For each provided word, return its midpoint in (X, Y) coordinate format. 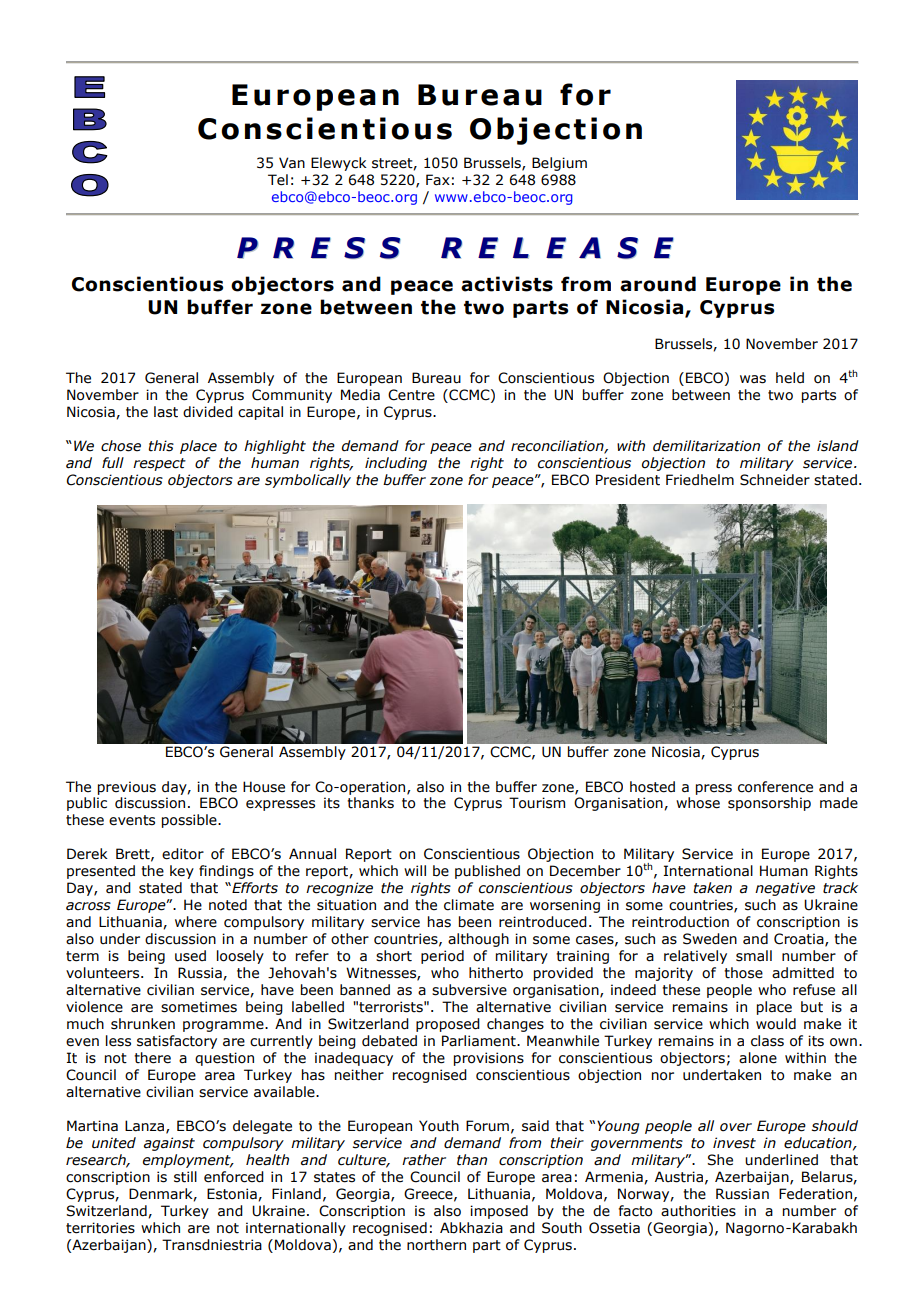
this (161, 446)
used (190, 956)
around (658, 284)
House (264, 787)
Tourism (537, 803)
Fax (438, 180)
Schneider (775, 480)
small (754, 956)
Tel (278, 180)
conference (775, 787)
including (396, 464)
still (185, 1177)
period (442, 957)
